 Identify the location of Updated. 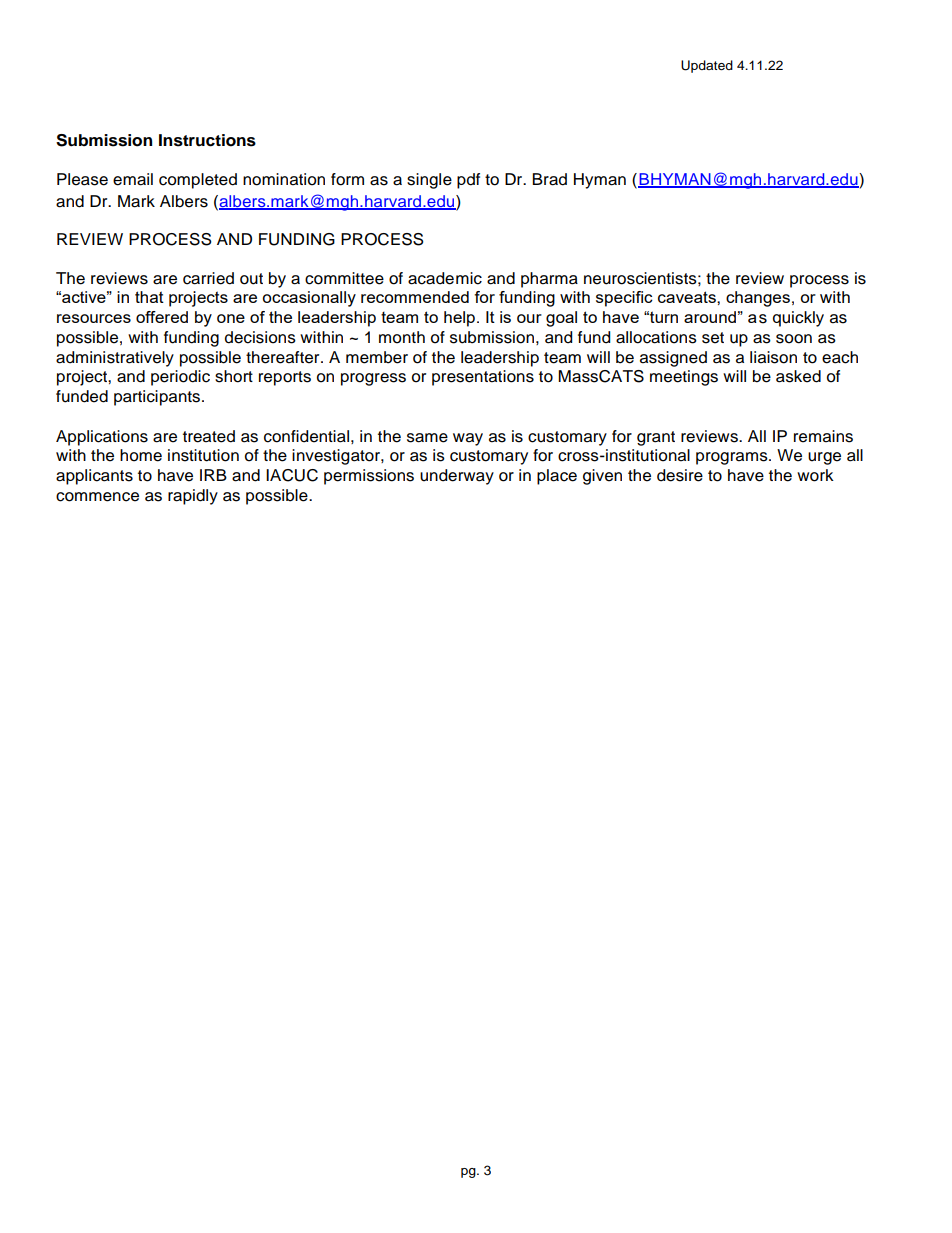
(707, 66).
